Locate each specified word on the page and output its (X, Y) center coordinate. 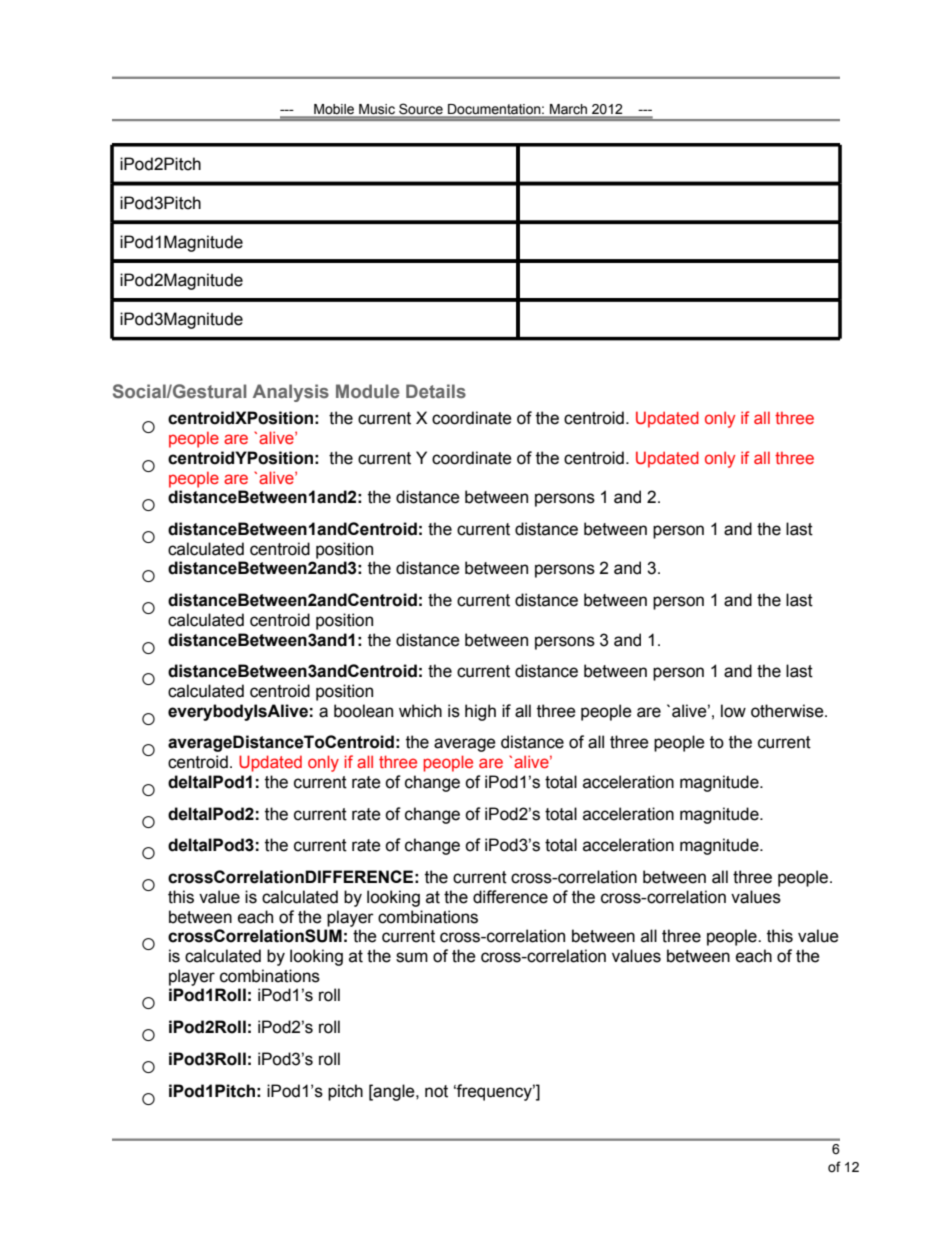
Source (421, 110)
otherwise (788, 711)
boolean (363, 711)
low (733, 711)
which (420, 711)
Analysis (291, 393)
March (568, 110)
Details (436, 391)
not (436, 1091)
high (480, 712)
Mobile (334, 110)
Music (377, 110)
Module (368, 391)
